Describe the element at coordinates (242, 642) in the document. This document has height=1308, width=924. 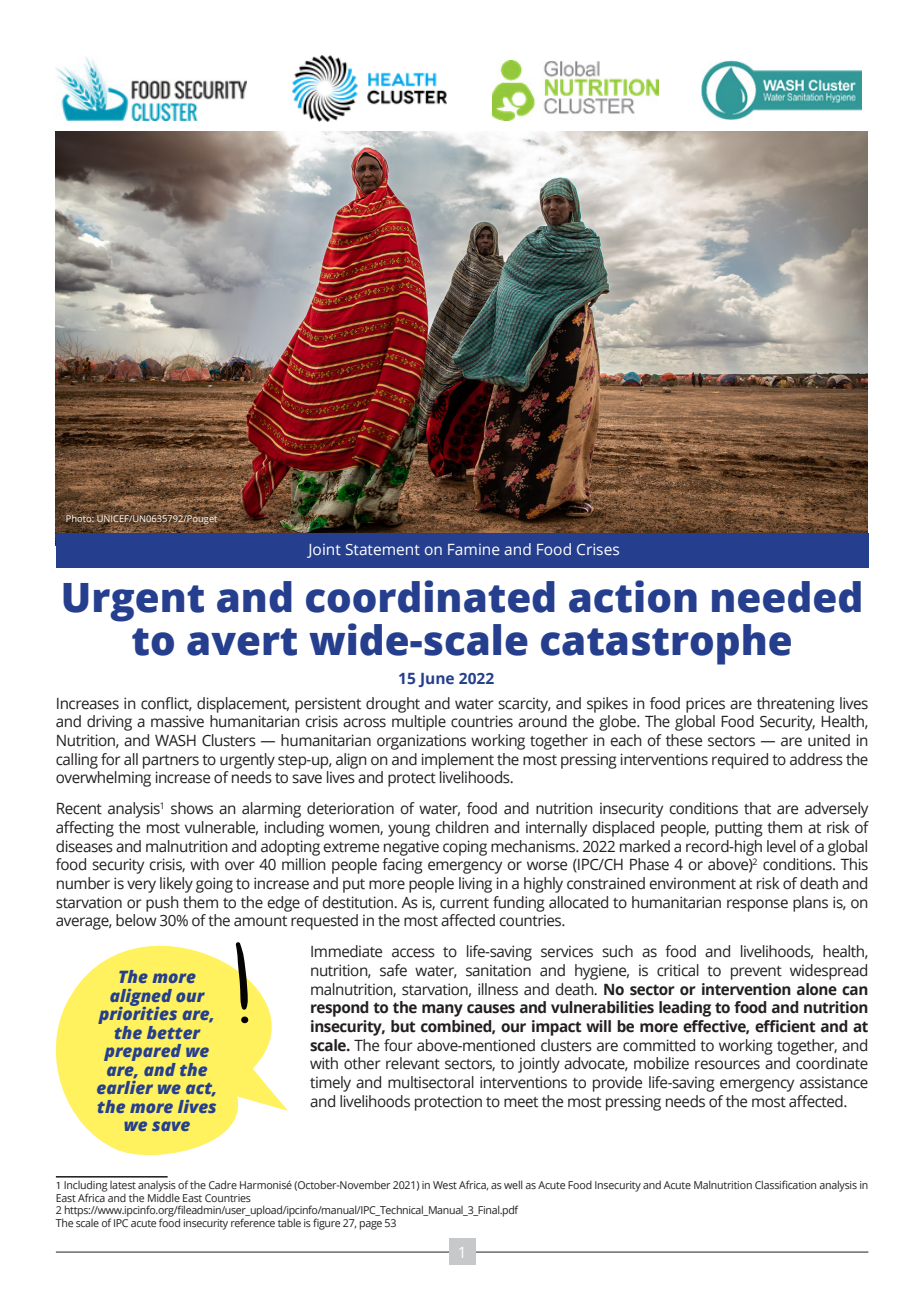
I see `avert` at that location.
